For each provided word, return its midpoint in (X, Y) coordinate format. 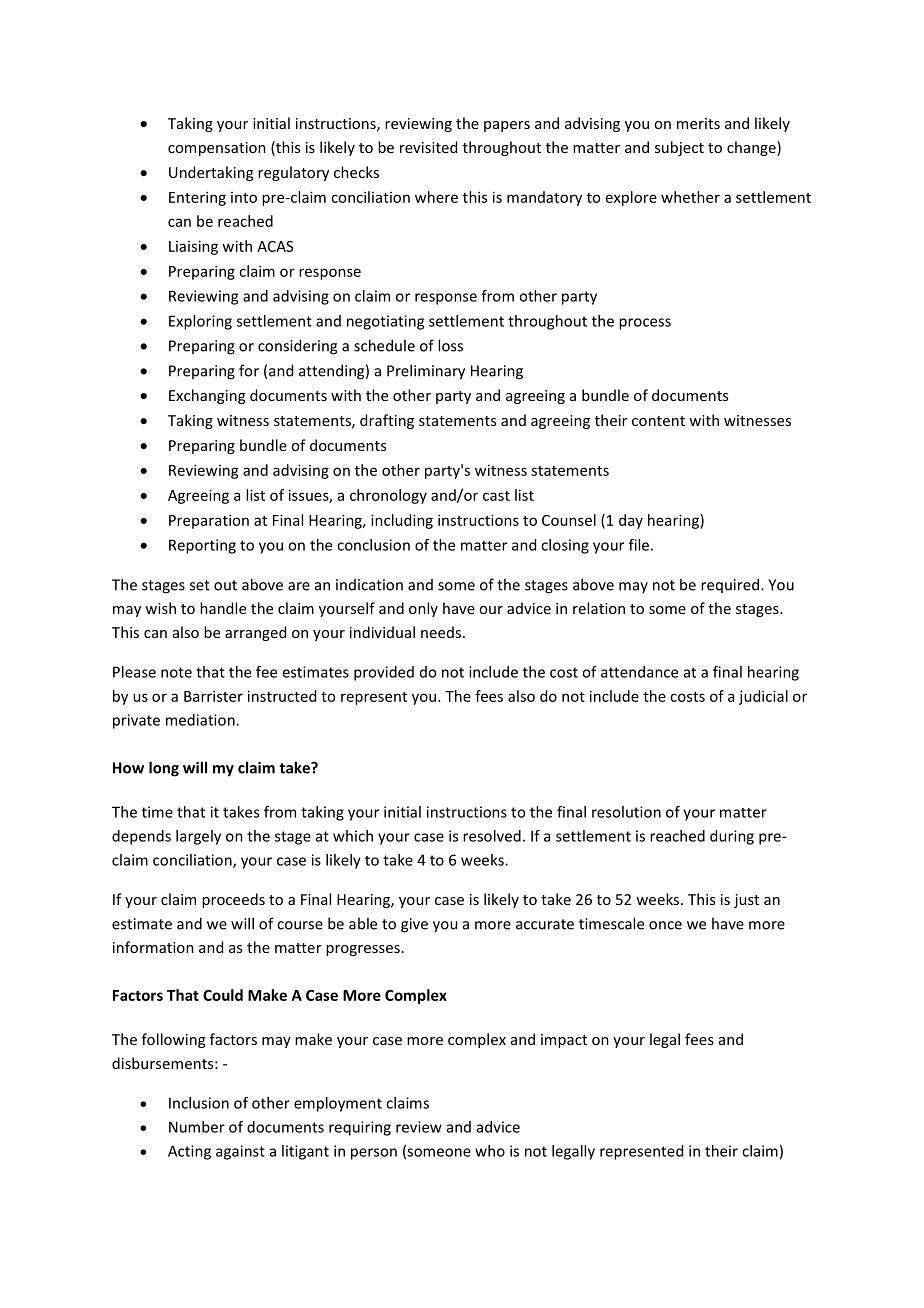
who (490, 1151)
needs (441, 632)
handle (223, 608)
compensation (217, 149)
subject (679, 148)
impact (564, 1041)
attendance (639, 672)
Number (197, 1127)
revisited (428, 147)
